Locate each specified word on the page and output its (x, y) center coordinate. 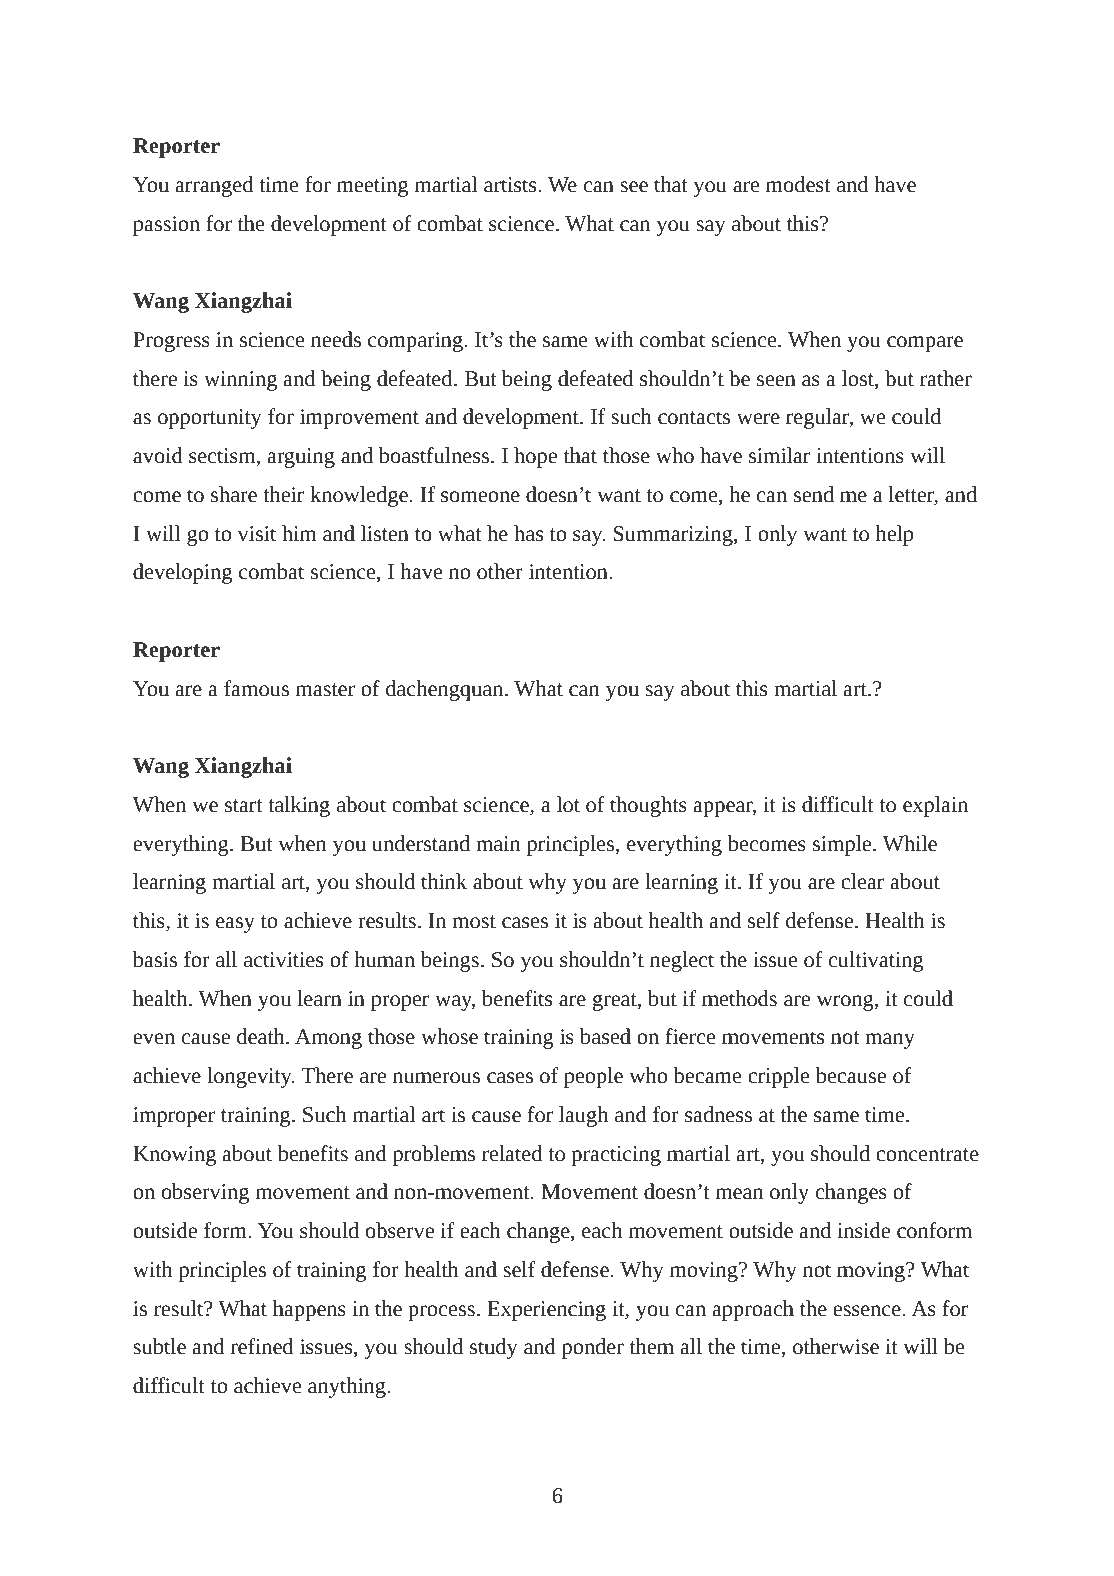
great (616, 1002)
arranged (214, 186)
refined (262, 1346)
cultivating (876, 961)
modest (798, 184)
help (894, 535)
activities (283, 960)
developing (182, 573)
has (528, 533)
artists (511, 185)
